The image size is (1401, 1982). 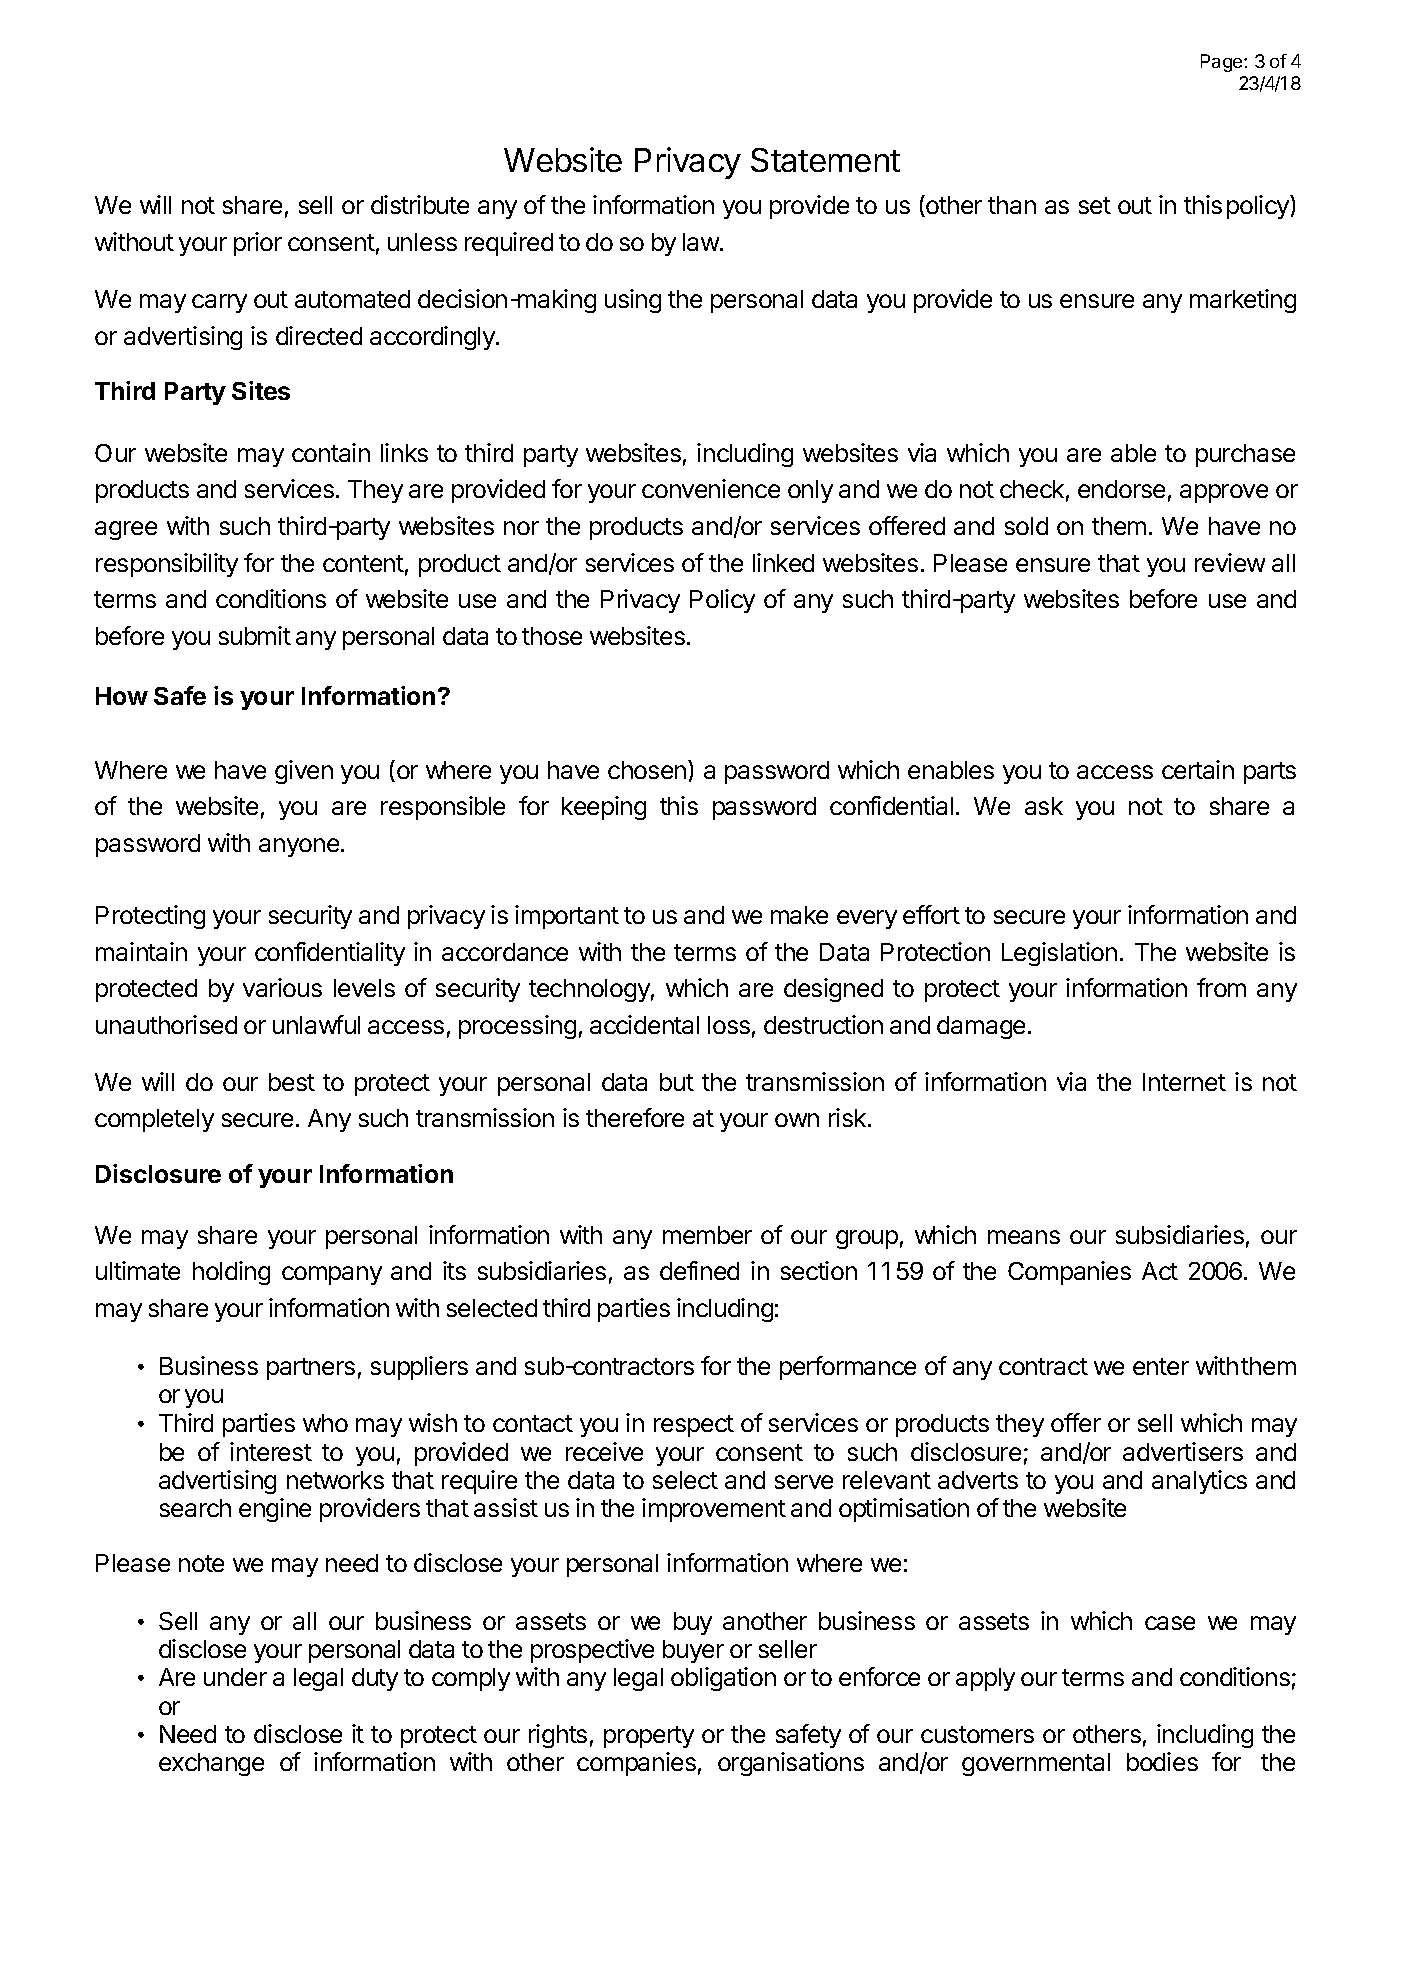 I want to click on linked, so click(x=783, y=562).
